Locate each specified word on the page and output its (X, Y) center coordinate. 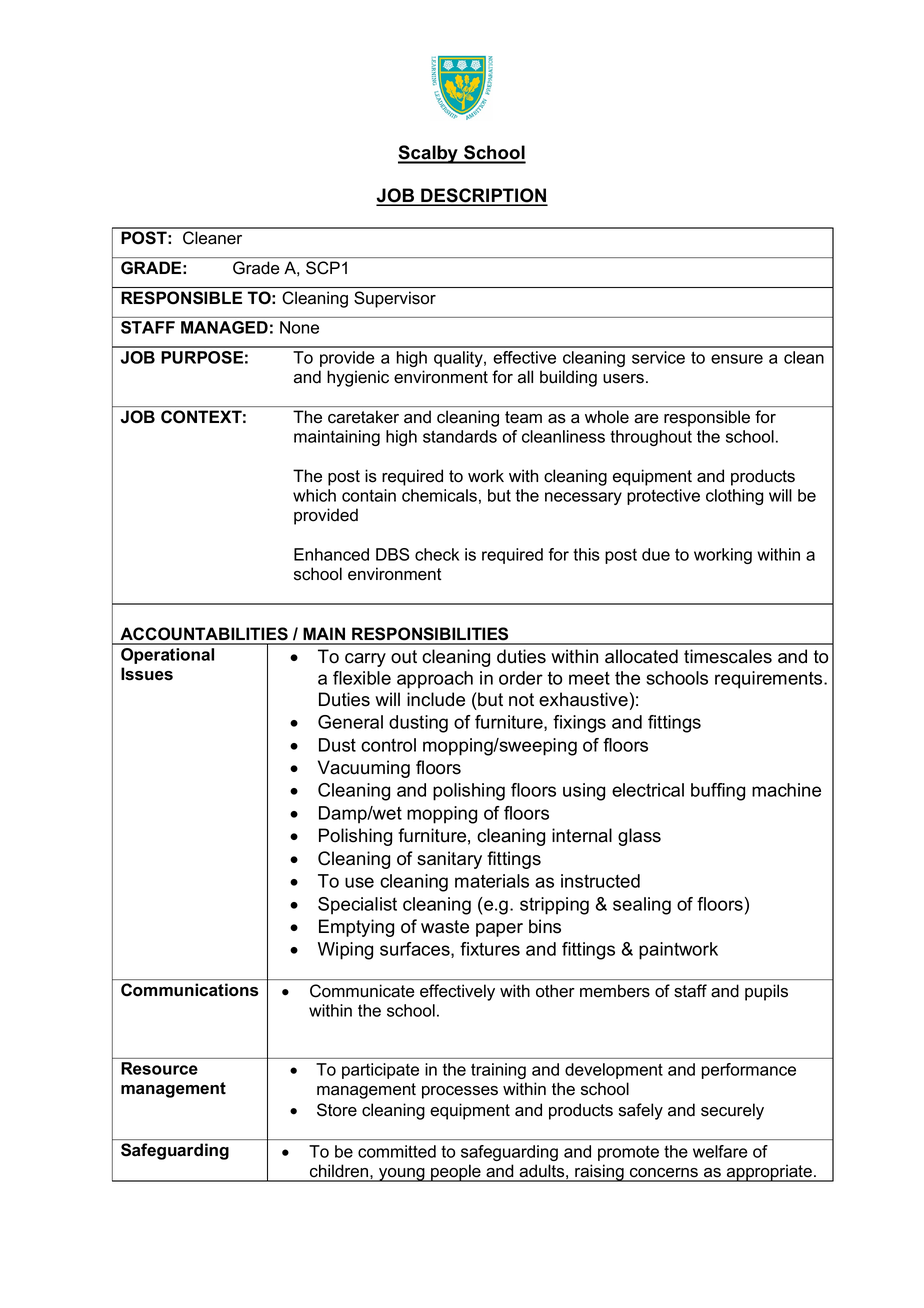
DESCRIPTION (483, 196)
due (656, 554)
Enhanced (331, 554)
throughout (651, 438)
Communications (189, 989)
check (437, 554)
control (388, 745)
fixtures (490, 949)
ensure (737, 359)
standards (460, 436)
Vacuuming (364, 769)
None (299, 327)
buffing (718, 792)
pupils (766, 992)
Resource (159, 1068)
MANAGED (224, 327)
